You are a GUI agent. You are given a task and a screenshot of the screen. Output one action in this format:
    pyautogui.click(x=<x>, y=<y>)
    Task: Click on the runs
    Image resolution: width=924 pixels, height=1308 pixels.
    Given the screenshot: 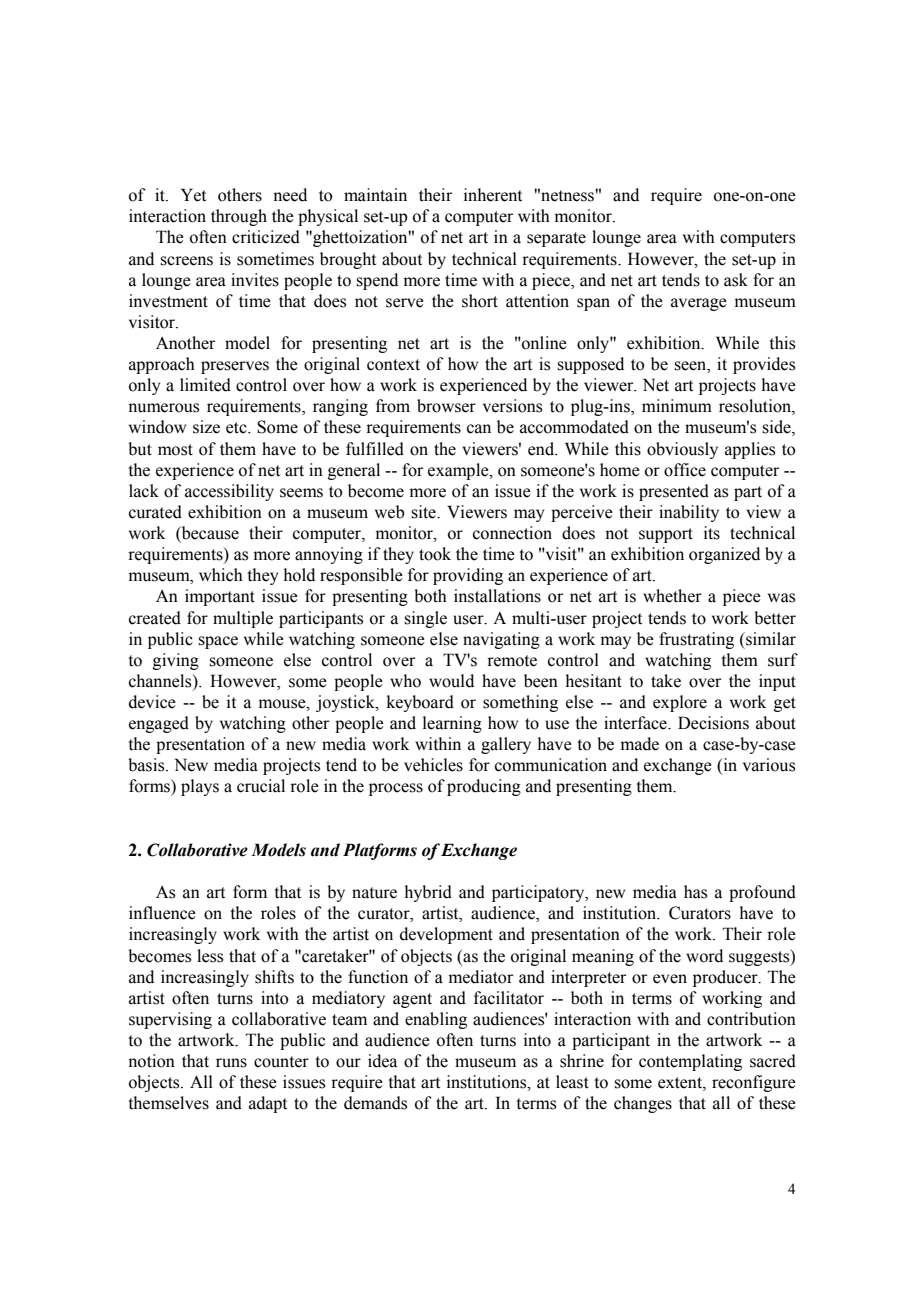 What is the action you would take?
    pyautogui.click(x=231, y=1063)
